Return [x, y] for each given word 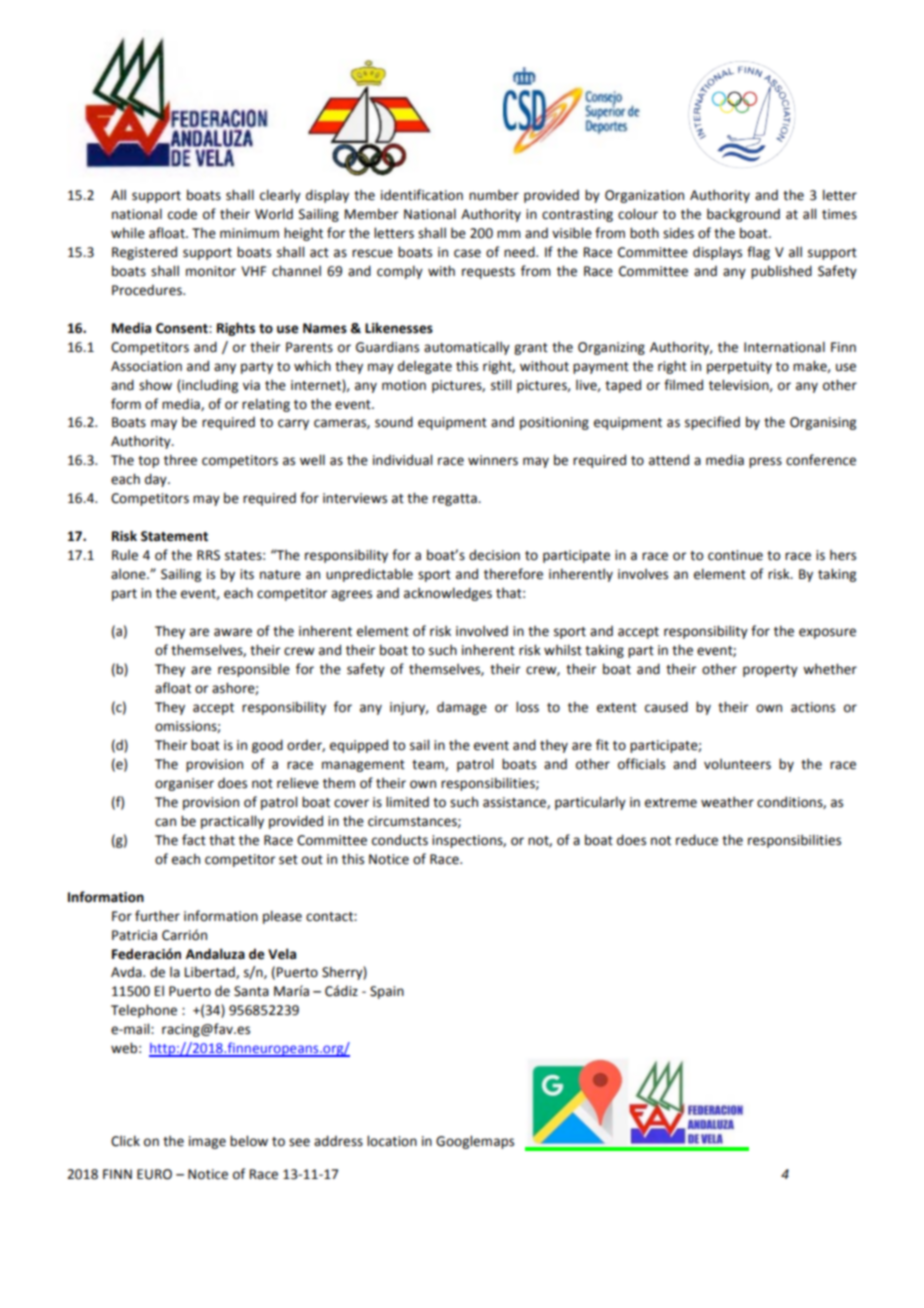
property [770, 671]
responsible [254, 670]
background [743, 215]
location [392, 1141]
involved [482, 631]
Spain [387, 992]
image [207, 1142]
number [494, 195]
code [182, 214]
